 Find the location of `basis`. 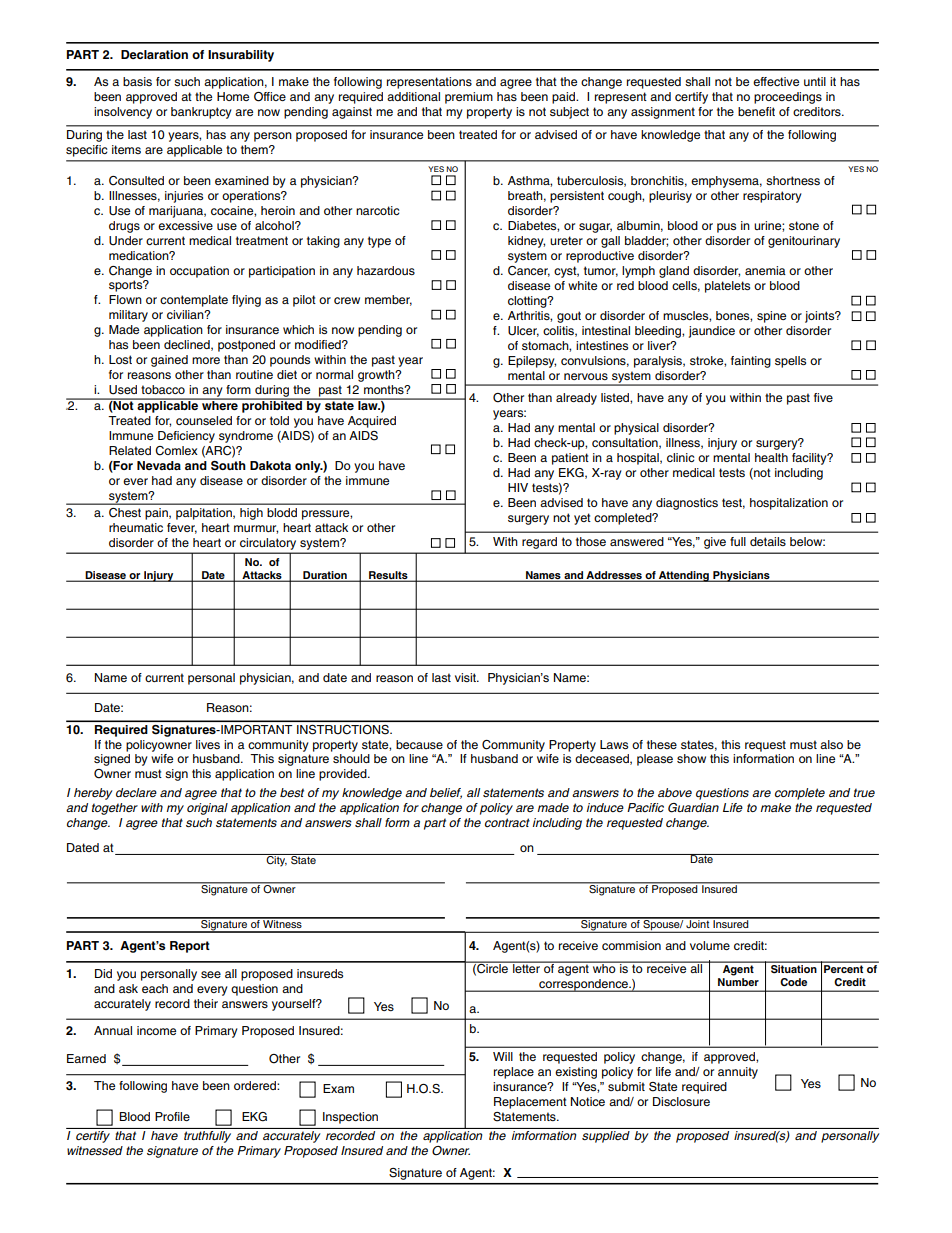

basis is located at coordinates (137, 81).
